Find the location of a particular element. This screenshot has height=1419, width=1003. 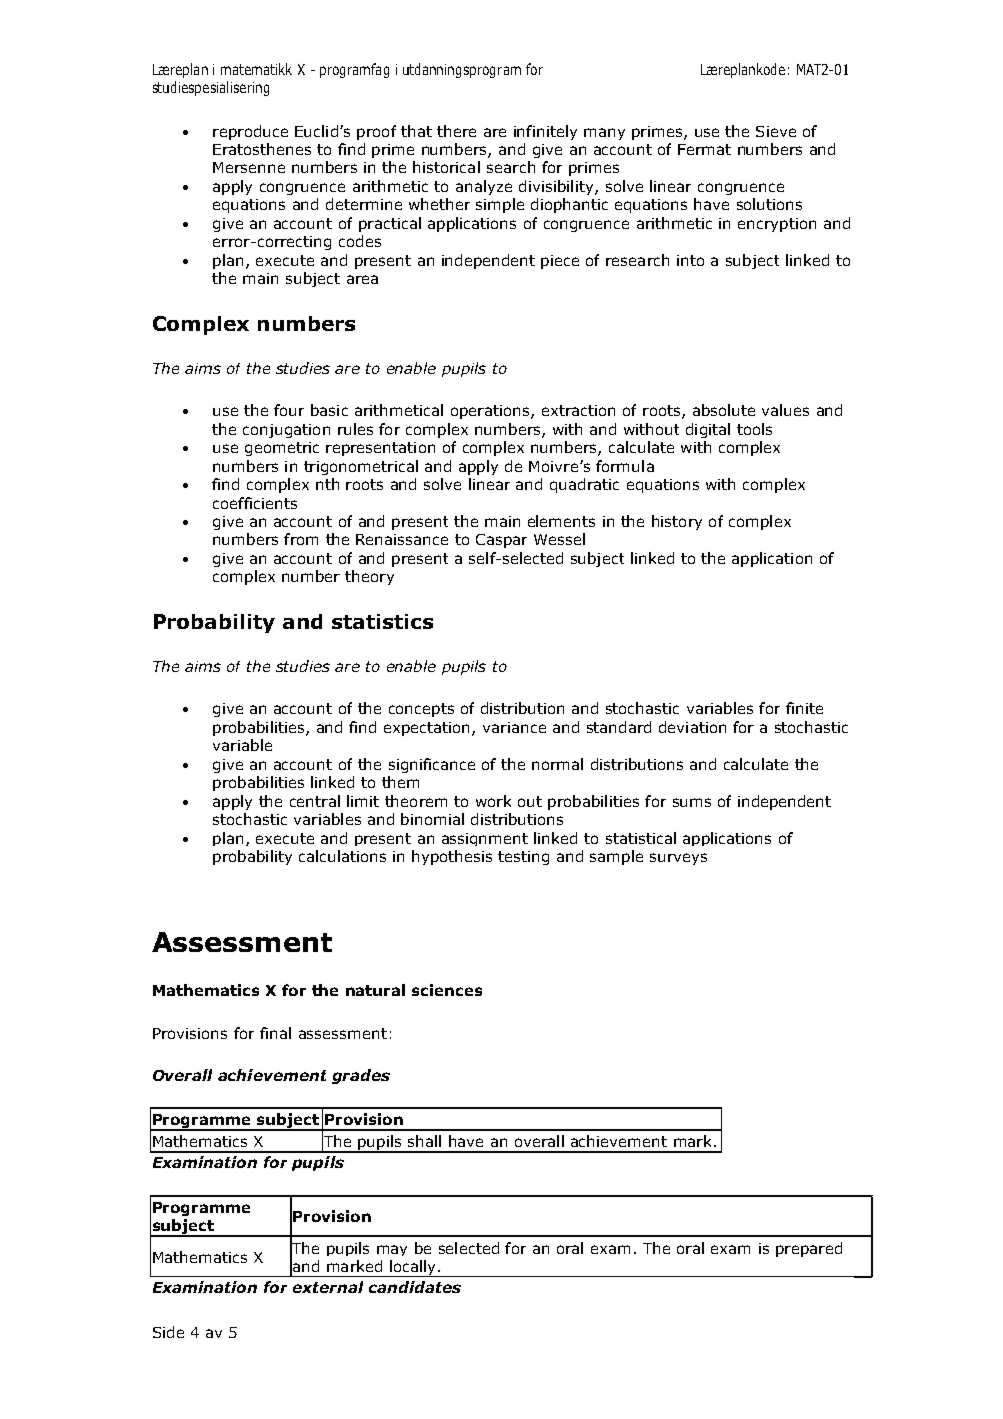

external is located at coordinates (328, 1287).
